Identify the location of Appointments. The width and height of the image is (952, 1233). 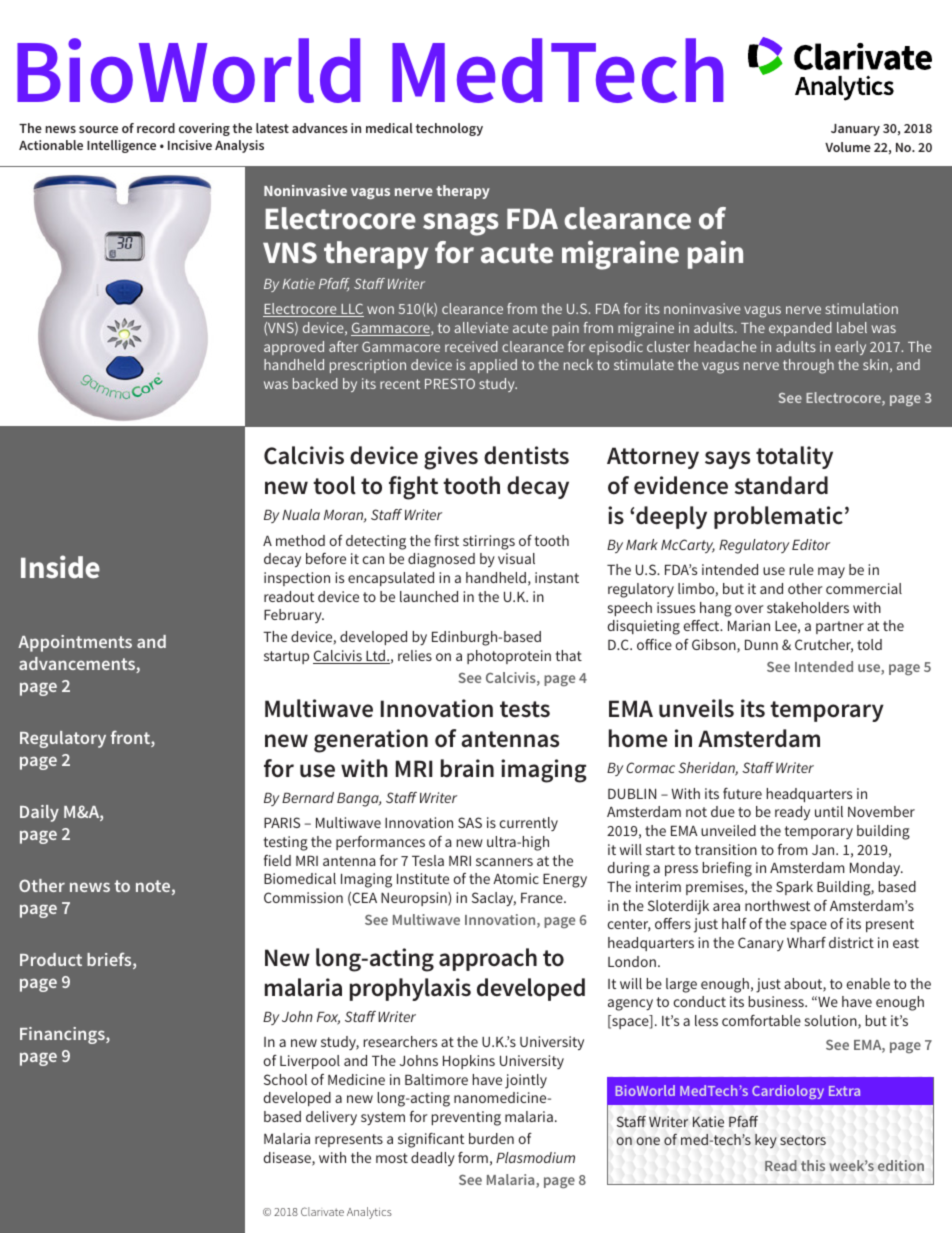
(75, 643).
